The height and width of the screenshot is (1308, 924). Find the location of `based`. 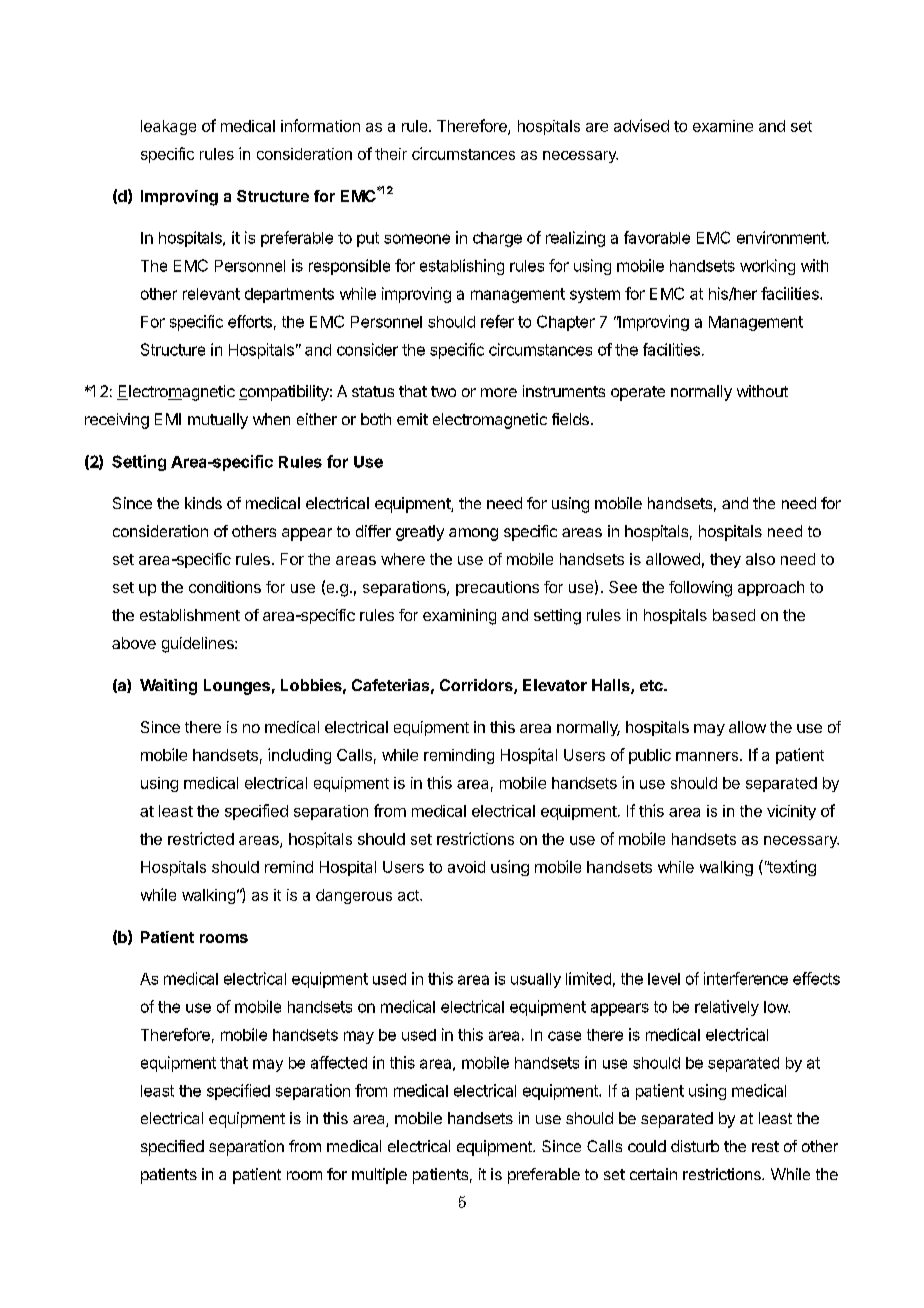

based is located at coordinates (734, 615).
